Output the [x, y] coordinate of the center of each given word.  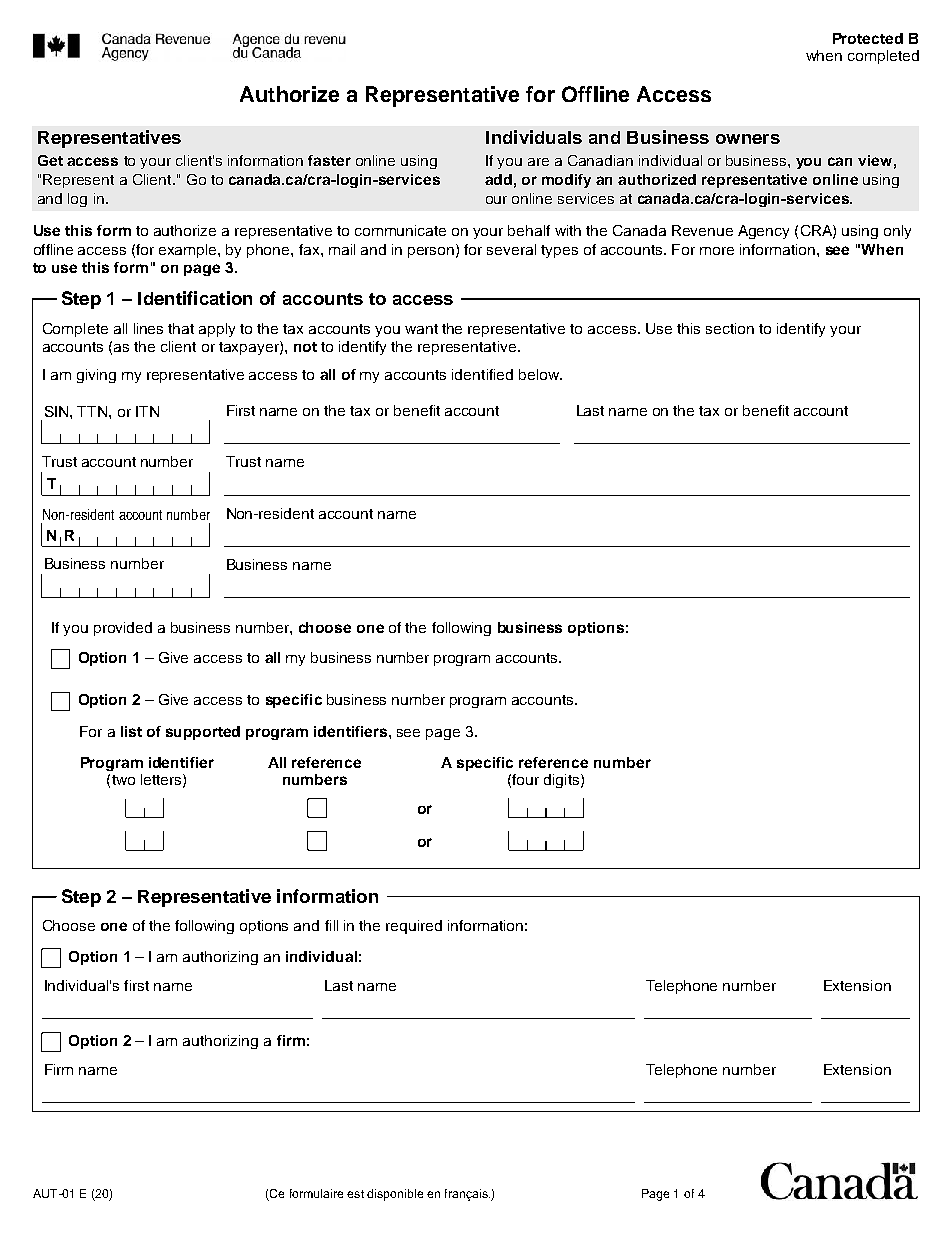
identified [482, 374]
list [131, 731]
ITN [147, 411]
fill [331, 925]
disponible [395, 1195]
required [414, 927]
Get [50, 160]
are [538, 162]
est [355, 1194]
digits [563, 781]
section [730, 328]
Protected [868, 38]
